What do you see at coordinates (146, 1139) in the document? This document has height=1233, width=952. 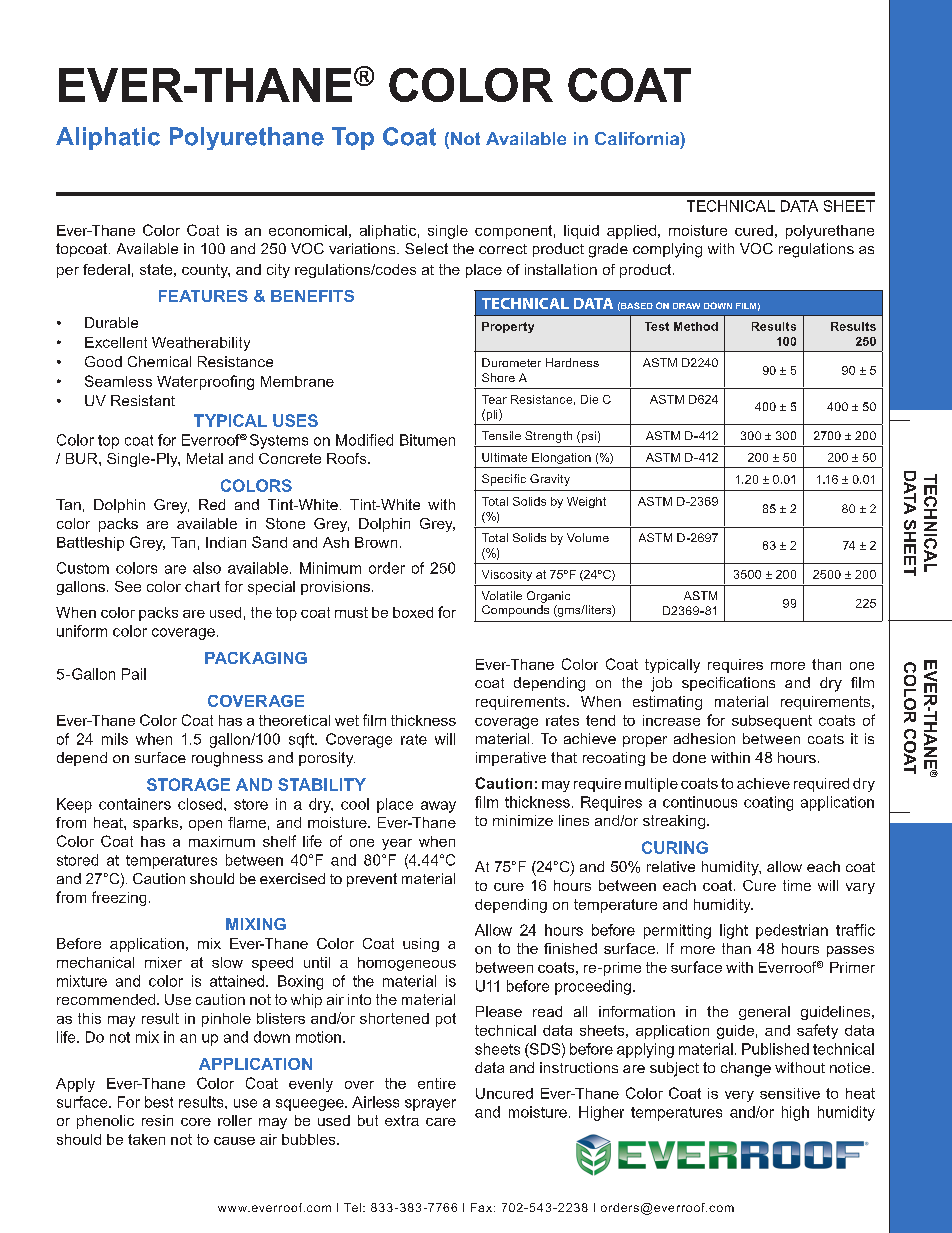 I see `taken` at bounding box center [146, 1139].
